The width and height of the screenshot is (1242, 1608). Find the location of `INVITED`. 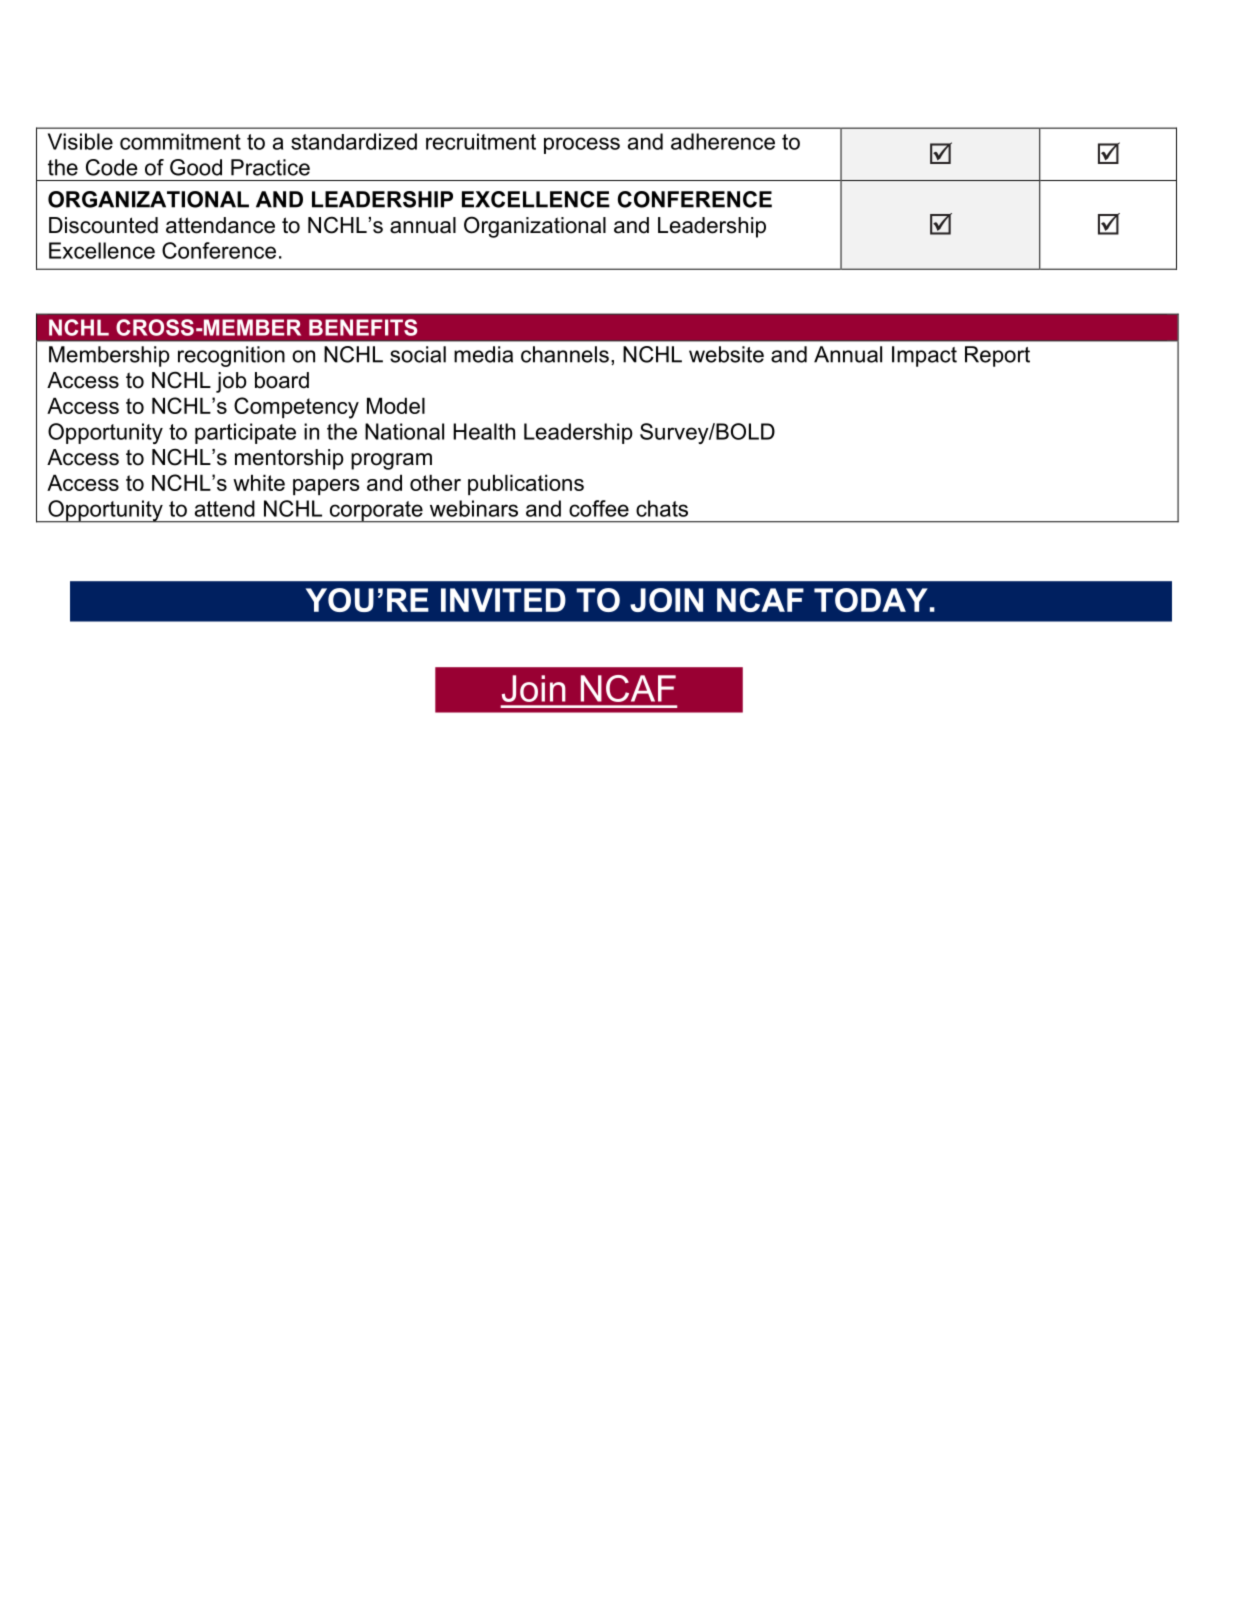

INVITED is located at coordinates (503, 600).
